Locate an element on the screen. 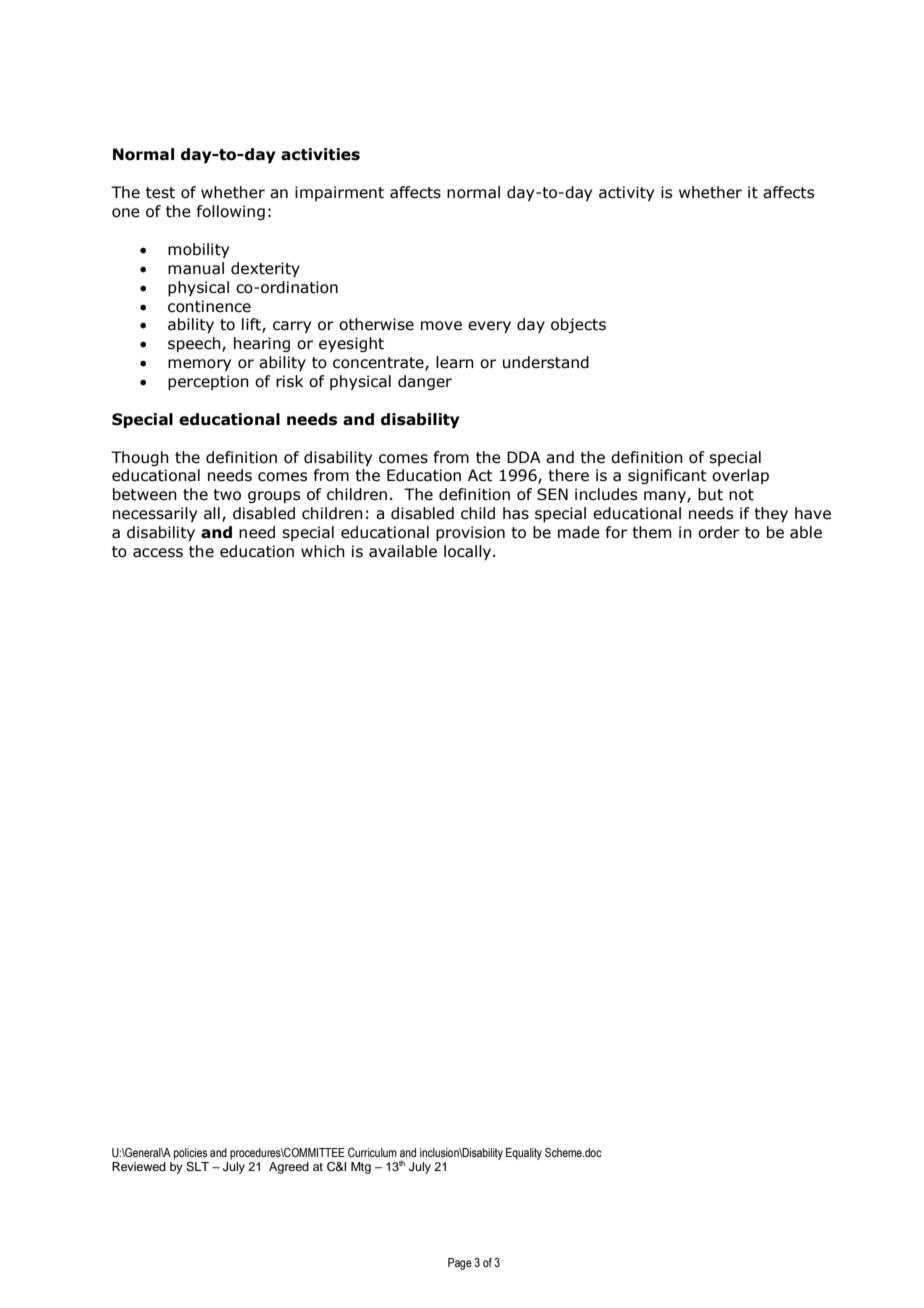  Equality is located at coordinates (524, 1154).
